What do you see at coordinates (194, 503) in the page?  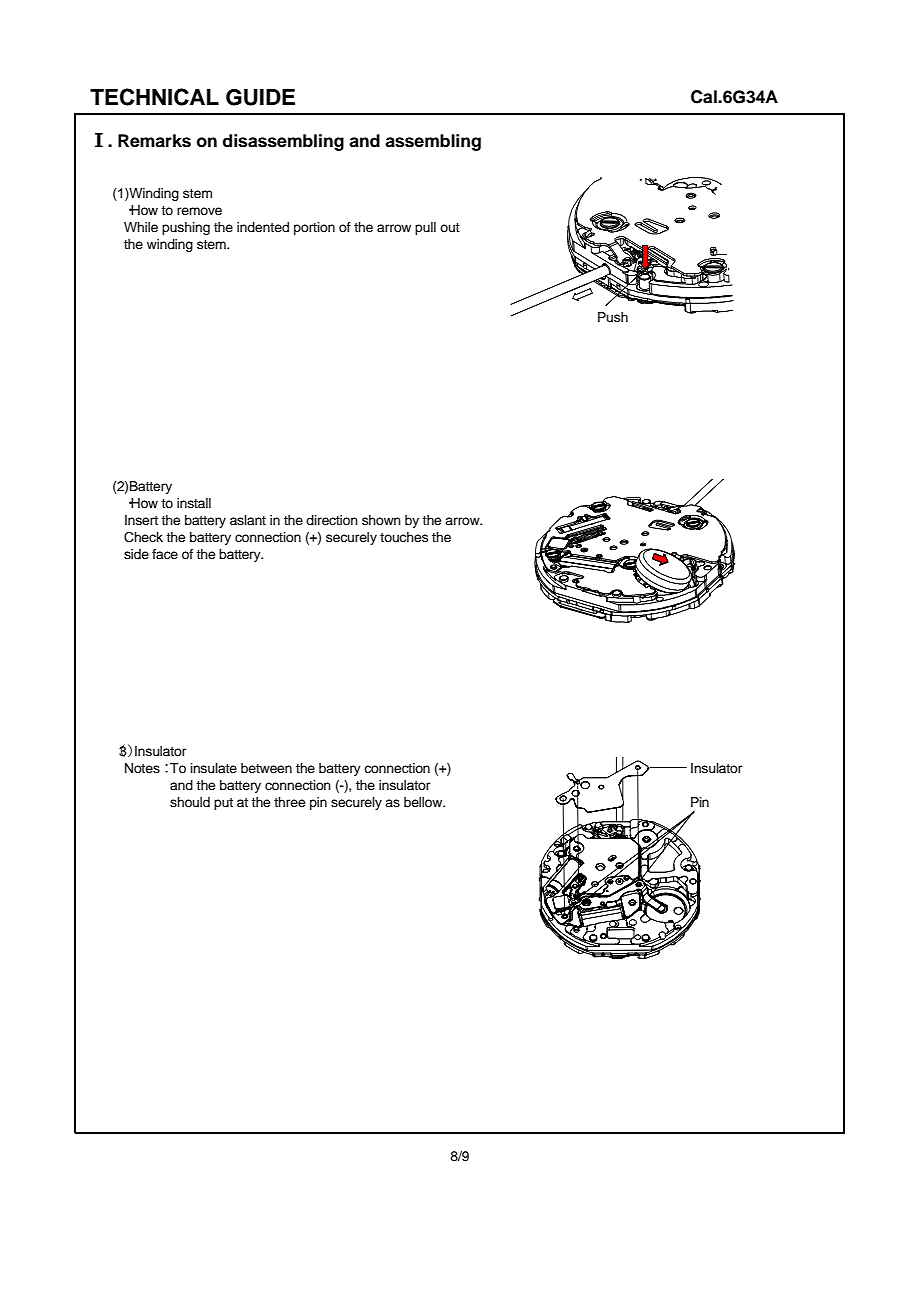 I see `install` at bounding box center [194, 503].
